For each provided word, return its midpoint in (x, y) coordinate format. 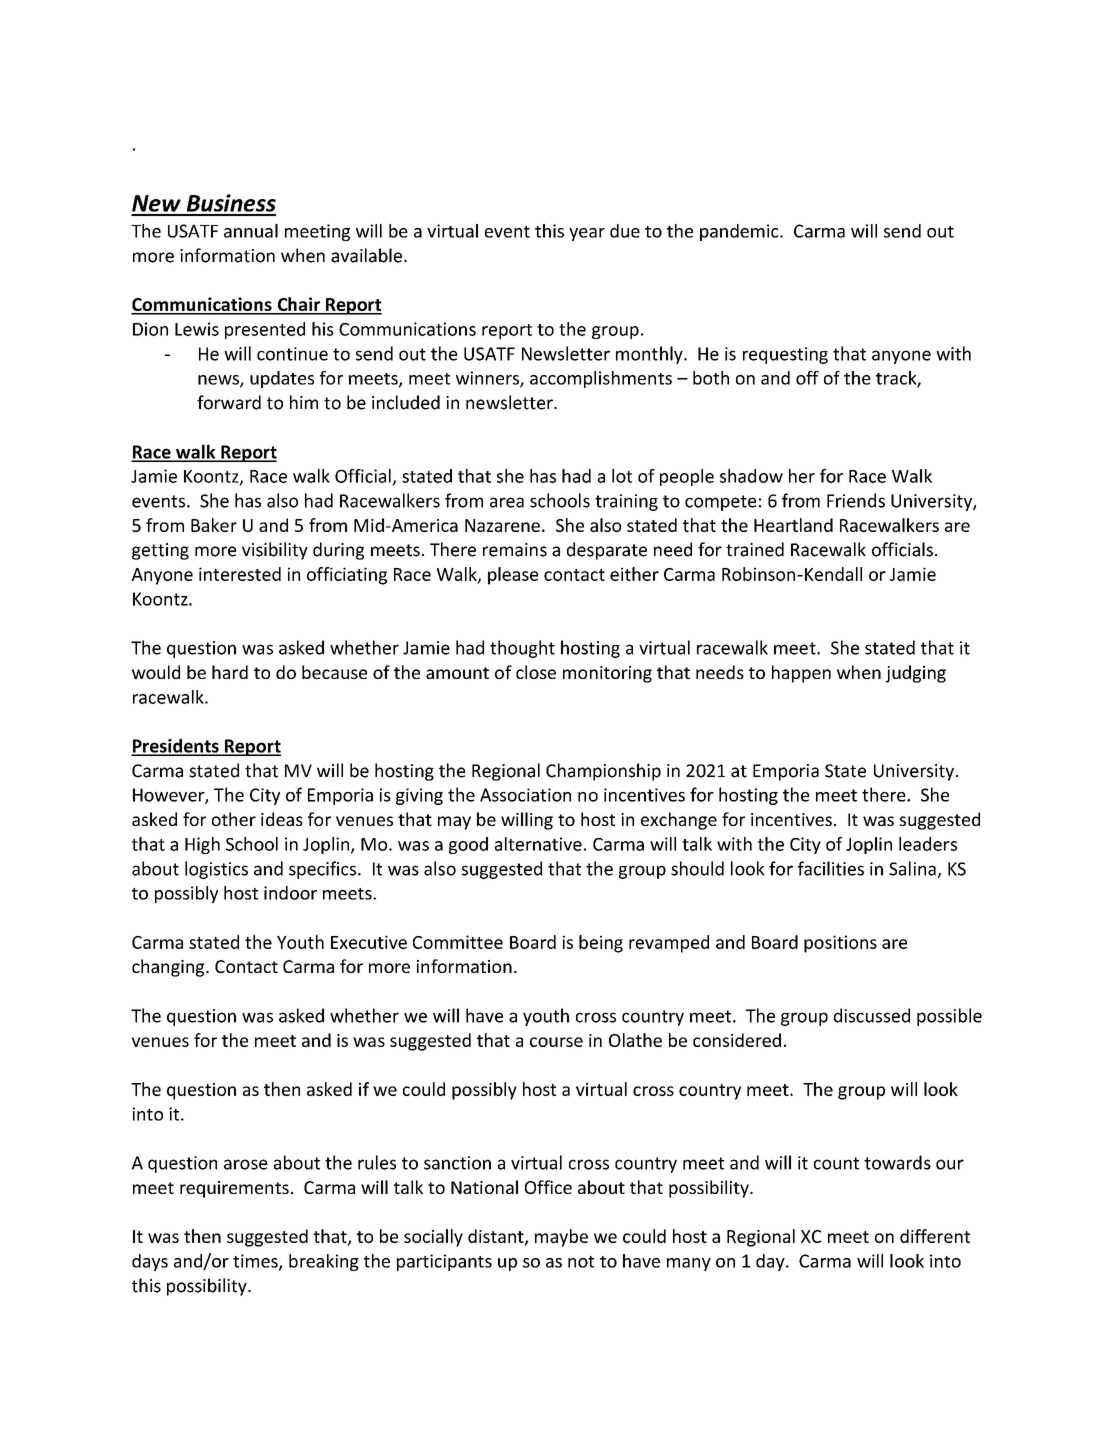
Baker (214, 525)
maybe (561, 1238)
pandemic (740, 232)
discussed (872, 1015)
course (556, 1042)
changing (169, 968)
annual (251, 231)
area (507, 502)
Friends (856, 500)
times (256, 1262)
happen (801, 674)
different (935, 1236)
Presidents (176, 746)
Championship (603, 772)
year (587, 234)
